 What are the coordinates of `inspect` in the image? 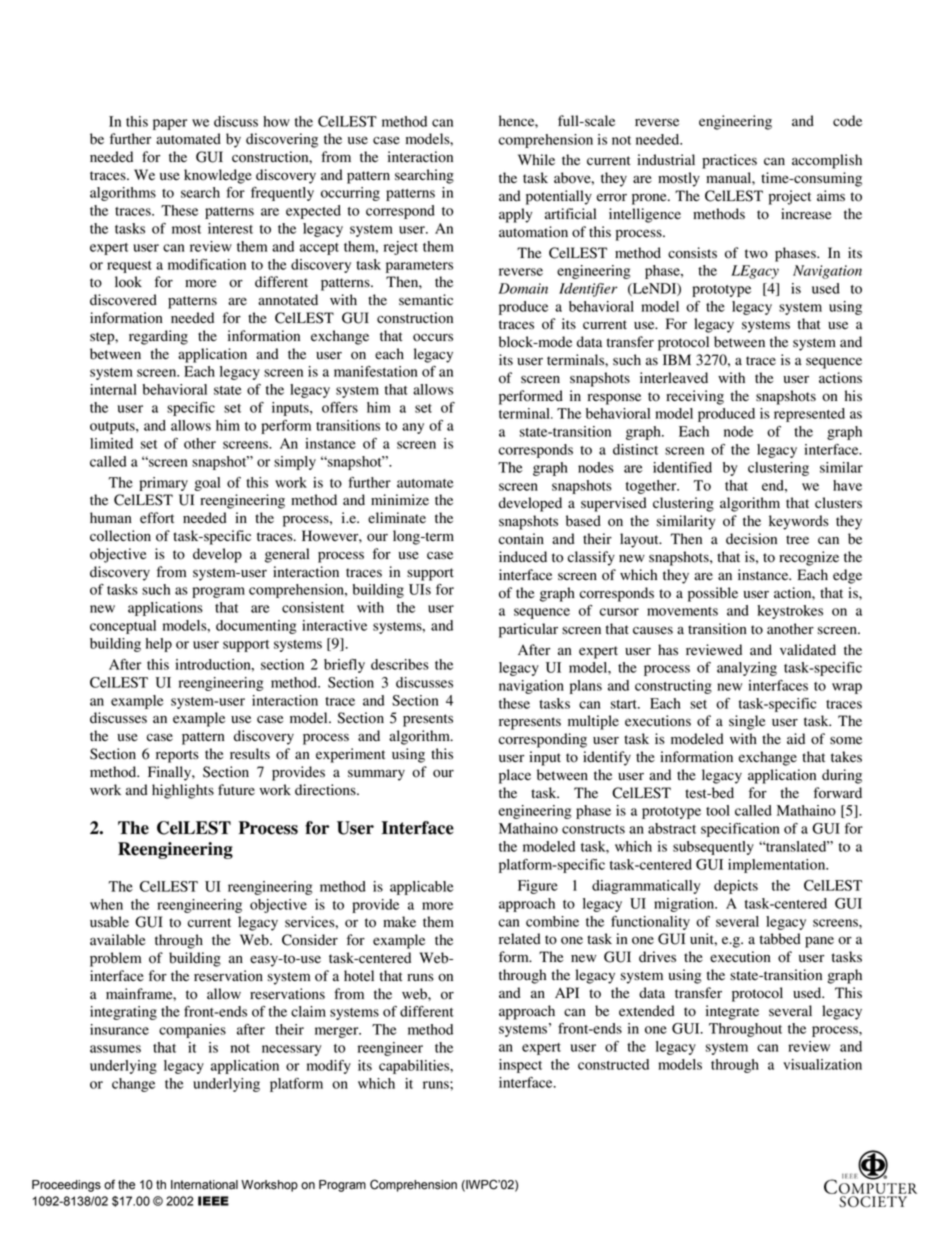 It's located at (520, 1066).
